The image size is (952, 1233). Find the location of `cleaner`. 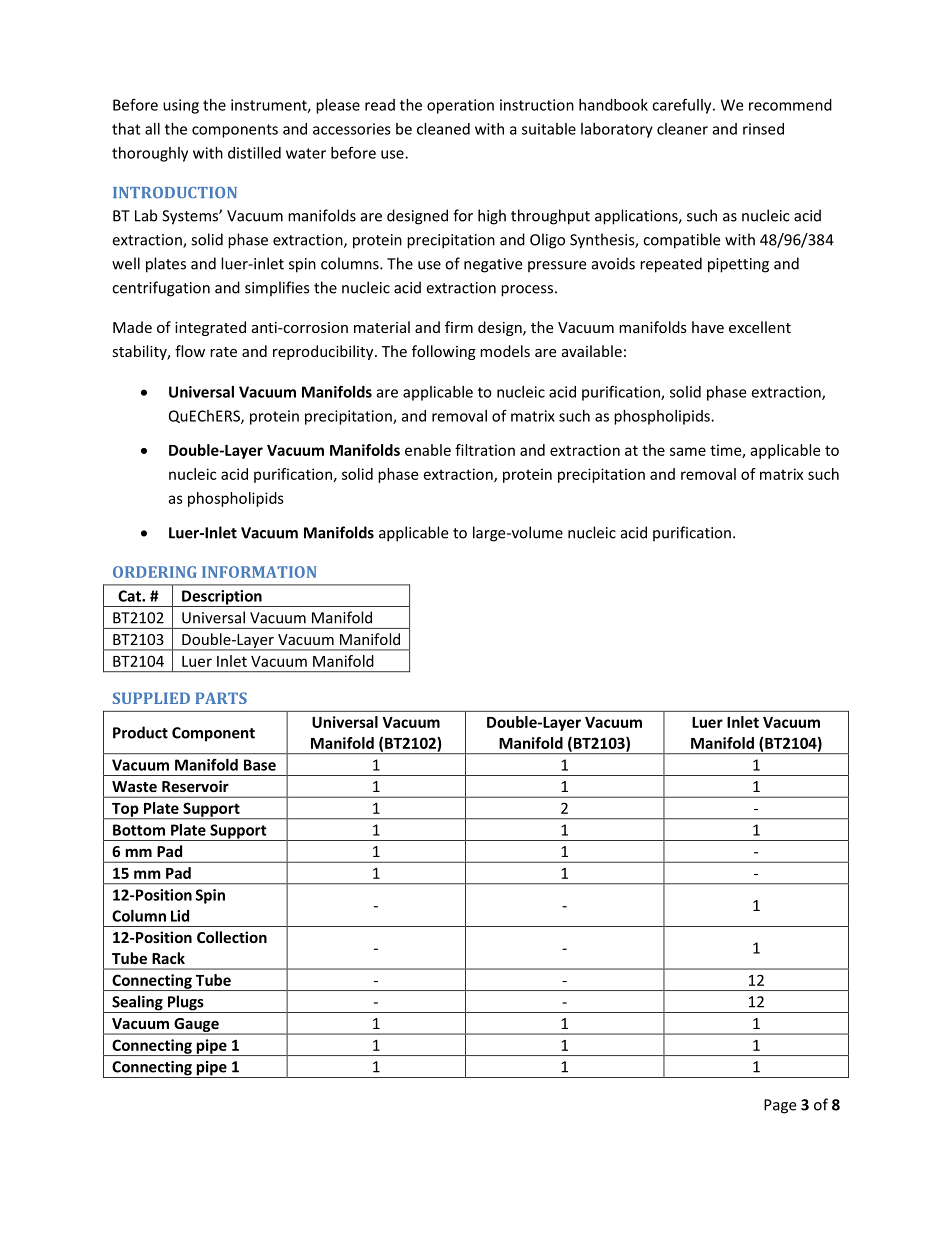

cleaner is located at coordinates (682, 129).
